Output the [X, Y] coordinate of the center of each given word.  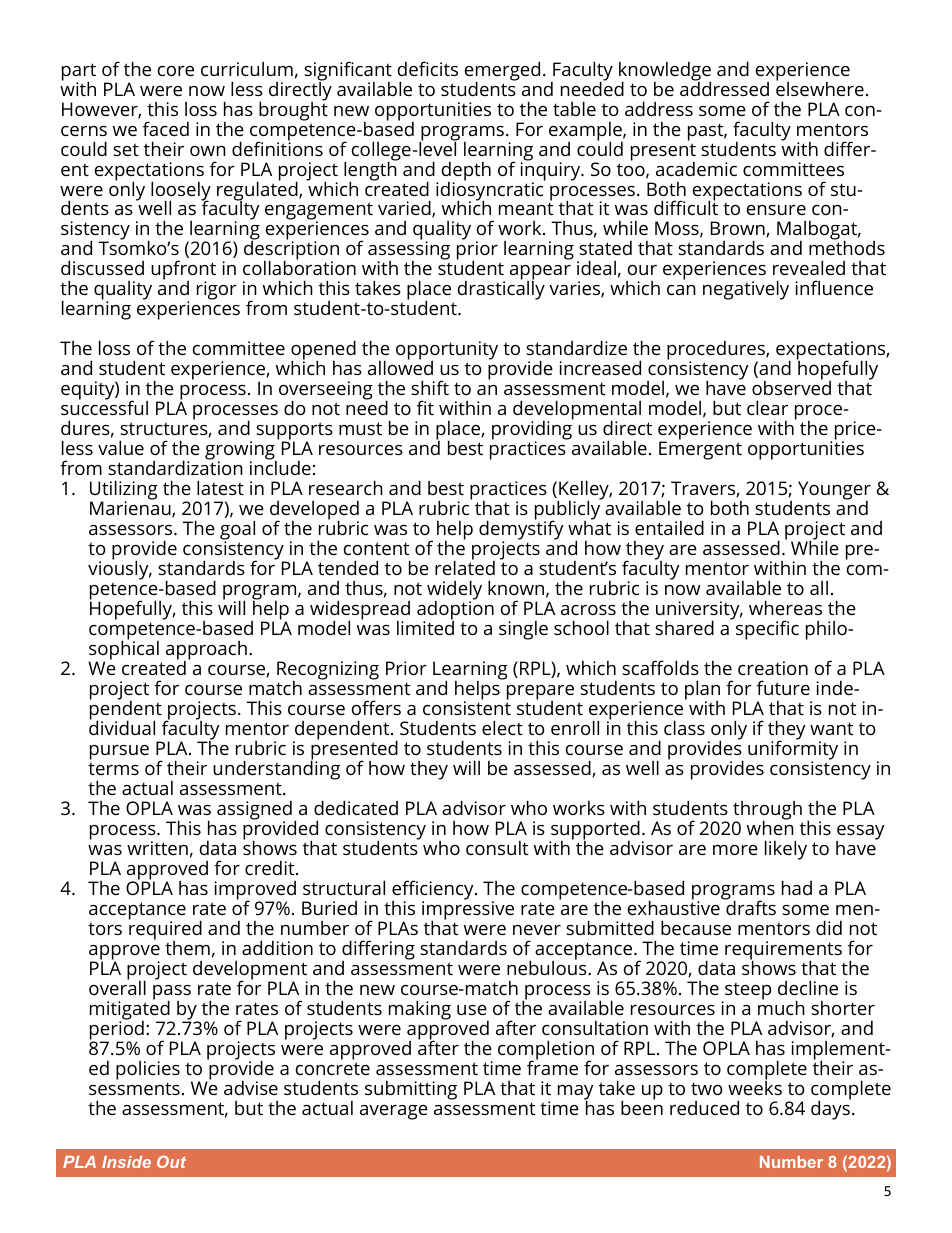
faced [166, 128]
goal [237, 531]
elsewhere [820, 87]
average [394, 1112]
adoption [455, 611]
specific [767, 630]
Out [171, 1161]
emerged [502, 72]
